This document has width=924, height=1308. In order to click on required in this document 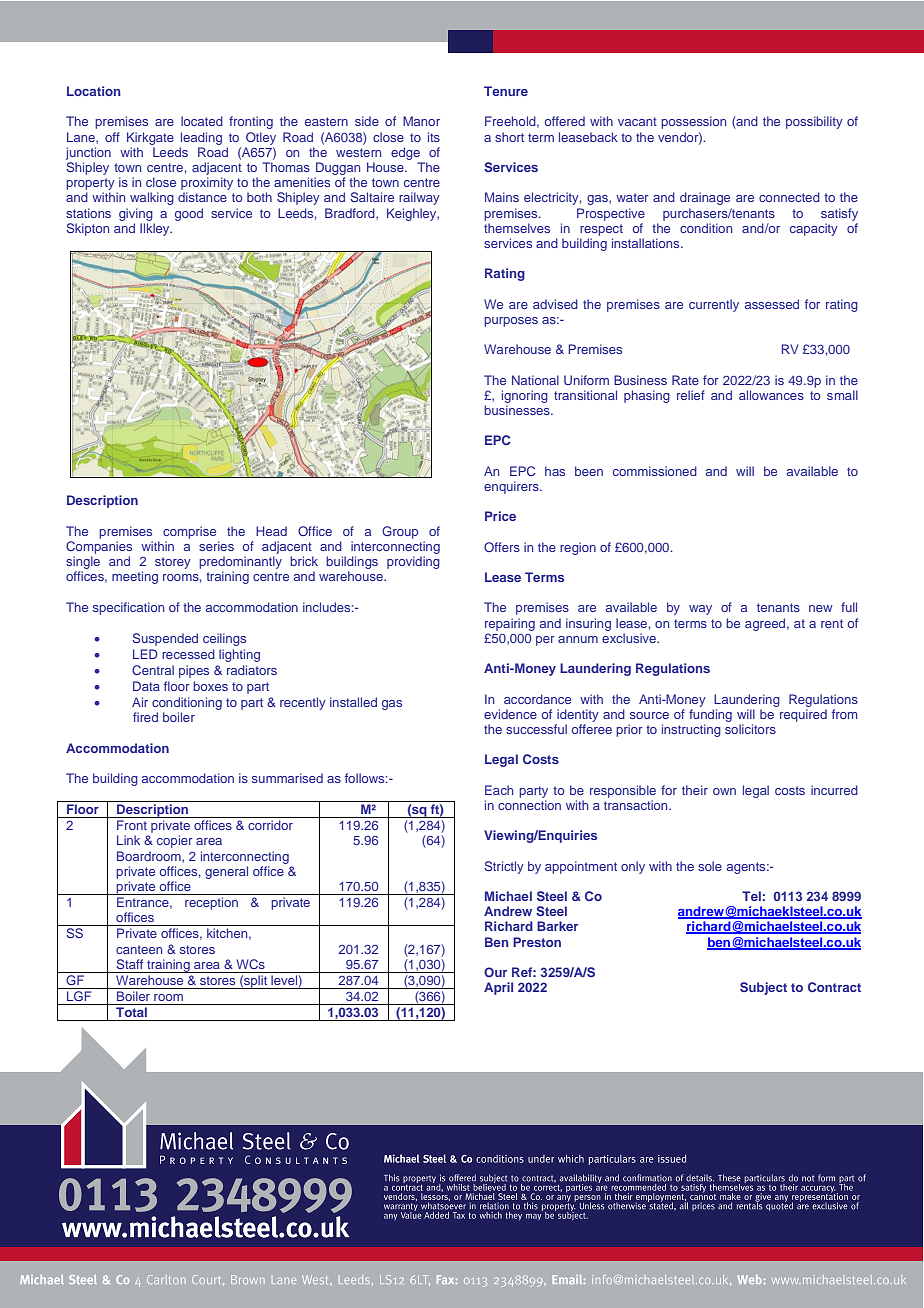, I will do `click(803, 715)`.
